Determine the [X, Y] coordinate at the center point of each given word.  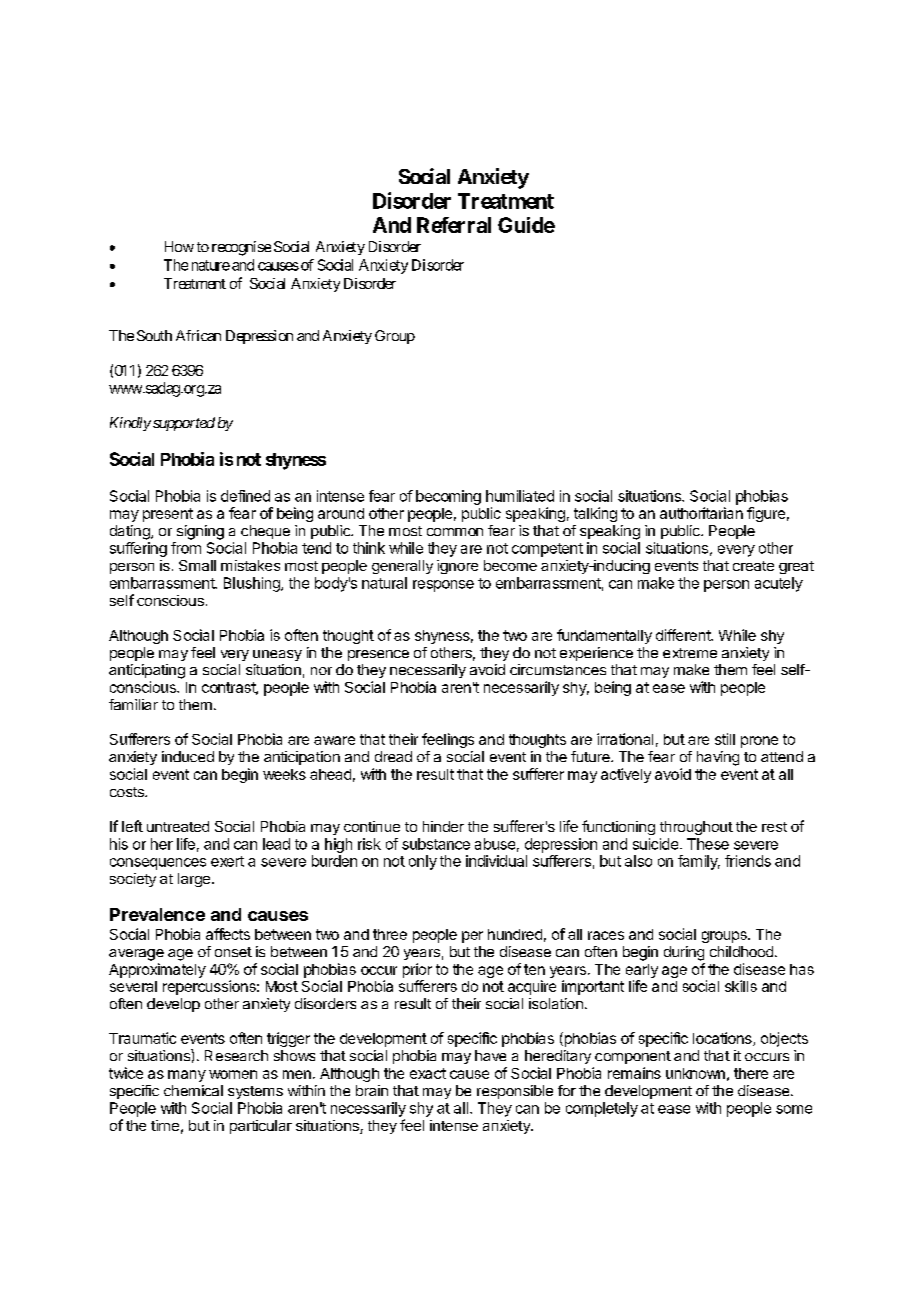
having [718, 758]
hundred [515, 934]
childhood [741, 951]
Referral [454, 225]
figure [766, 514]
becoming [448, 497]
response [443, 586]
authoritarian [701, 513]
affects [228, 934]
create [753, 566]
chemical [193, 1090]
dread [393, 756]
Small [197, 565]
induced [188, 756]
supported [184, 424]
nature [211, 265]
